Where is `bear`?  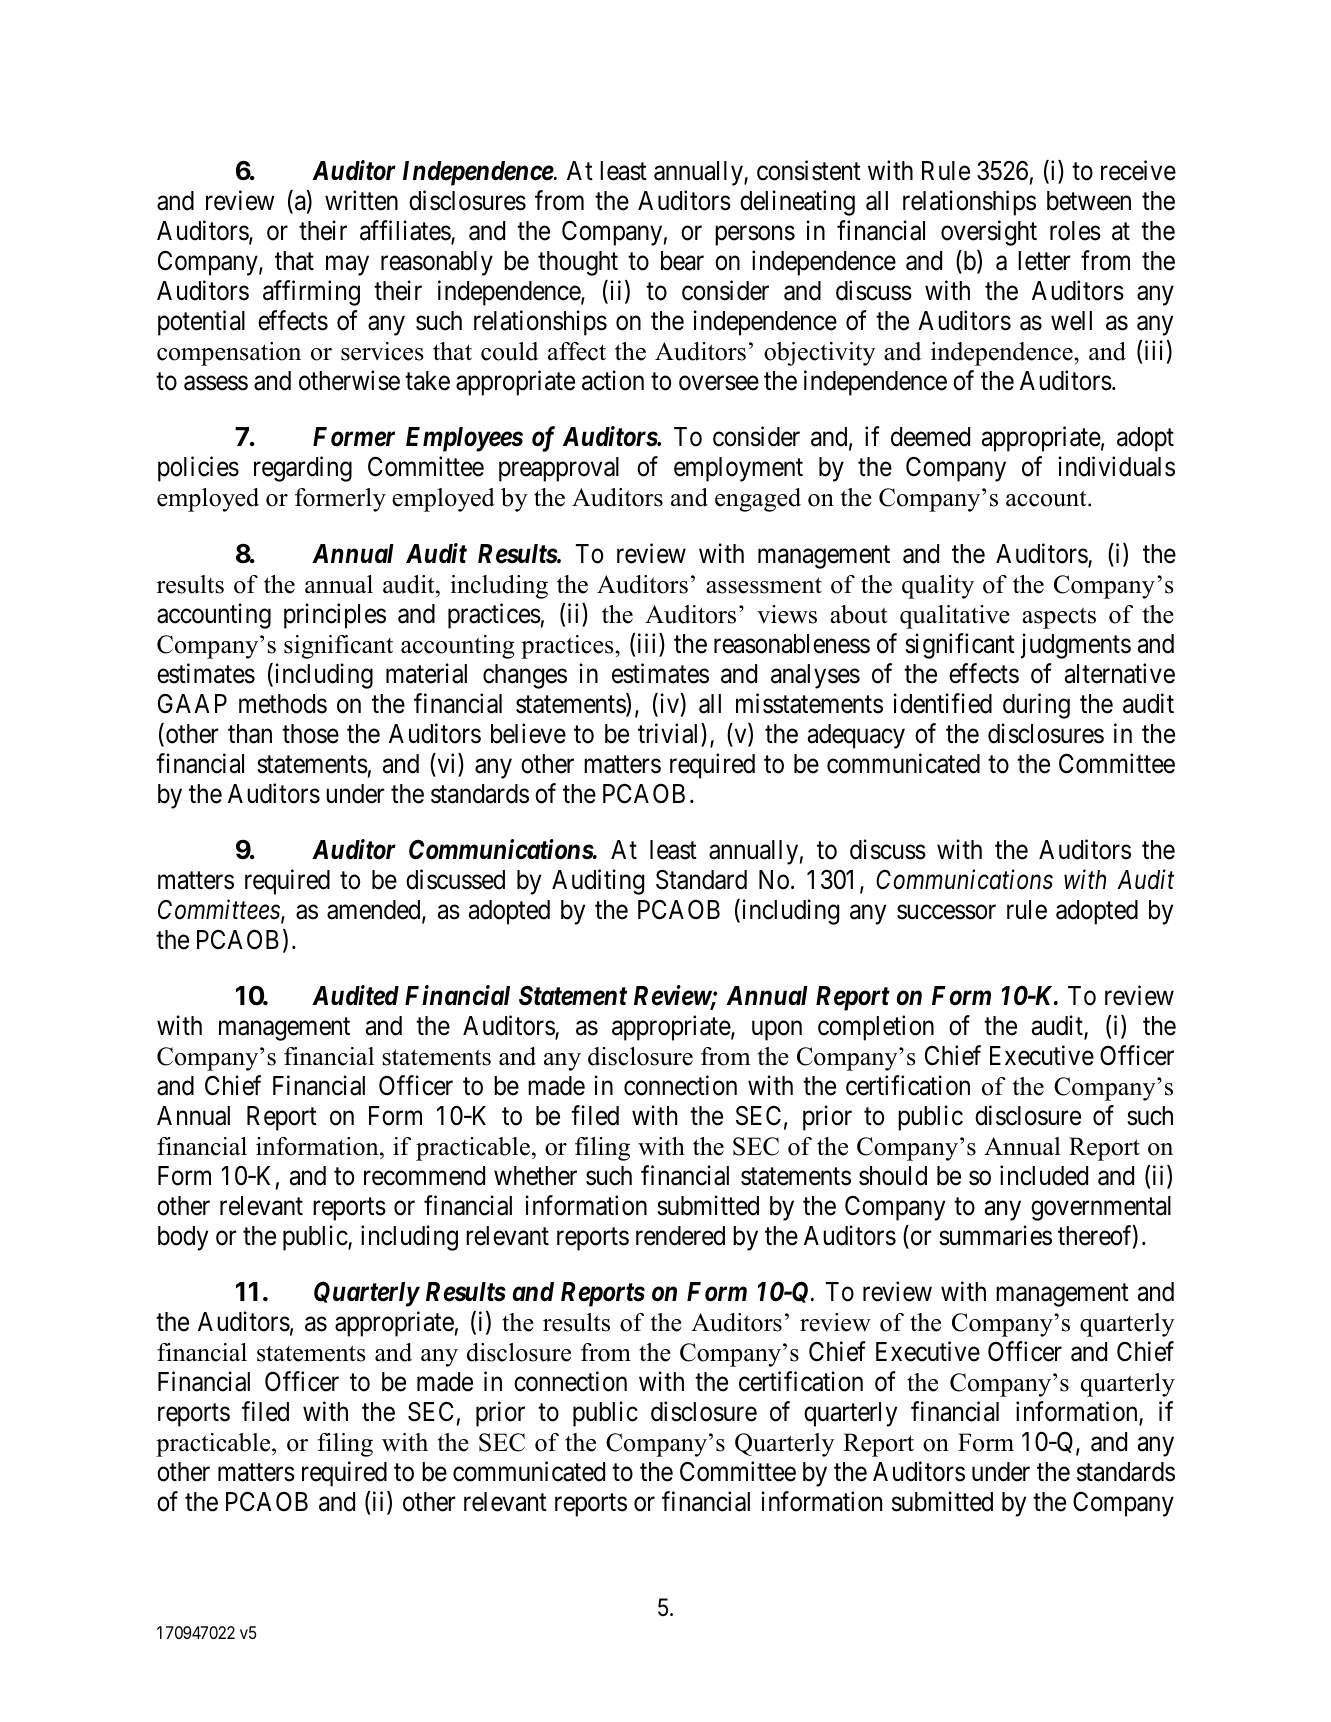 bear is located at coordinates (682, 261).
